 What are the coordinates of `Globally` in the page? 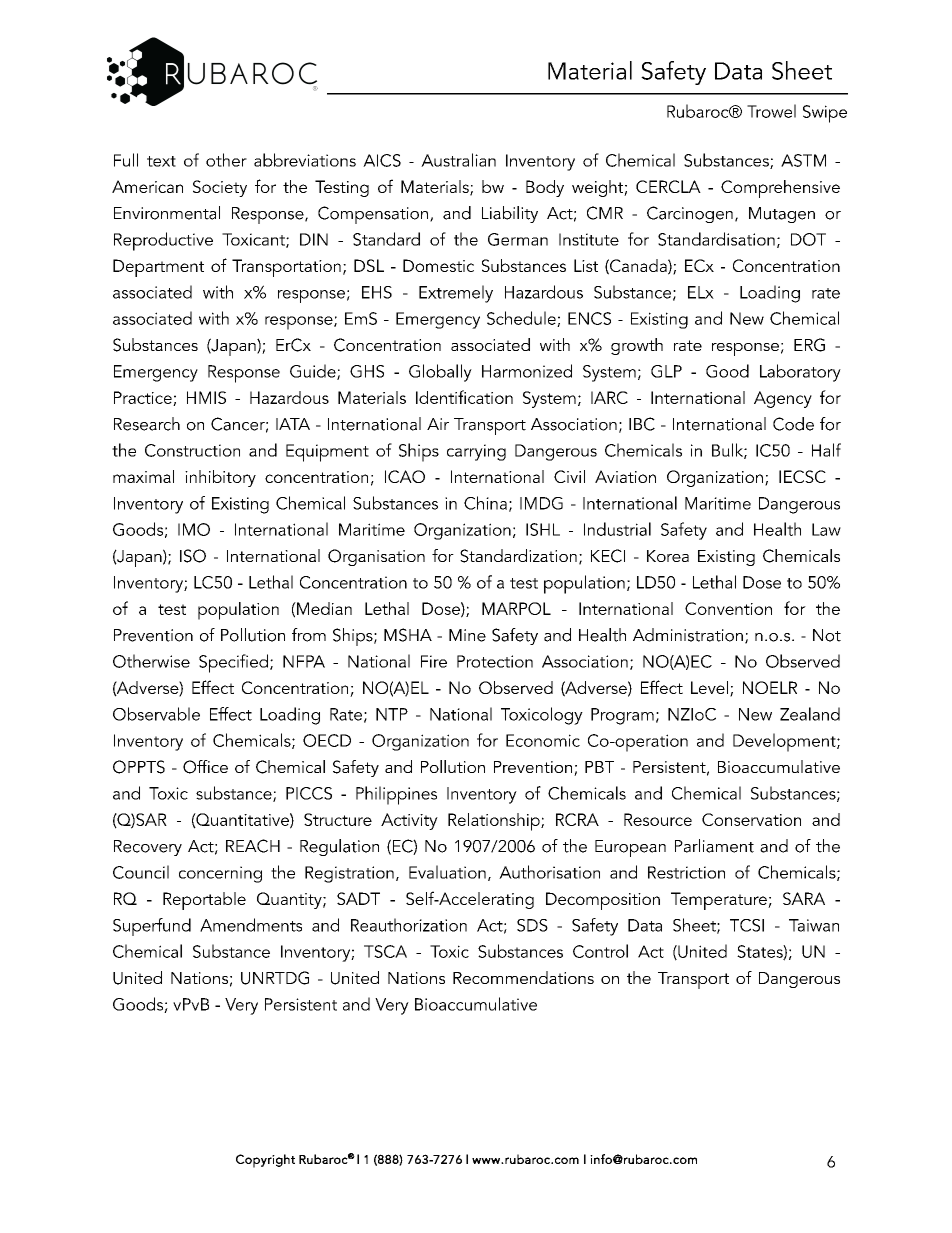 It's located at (440, 373).
